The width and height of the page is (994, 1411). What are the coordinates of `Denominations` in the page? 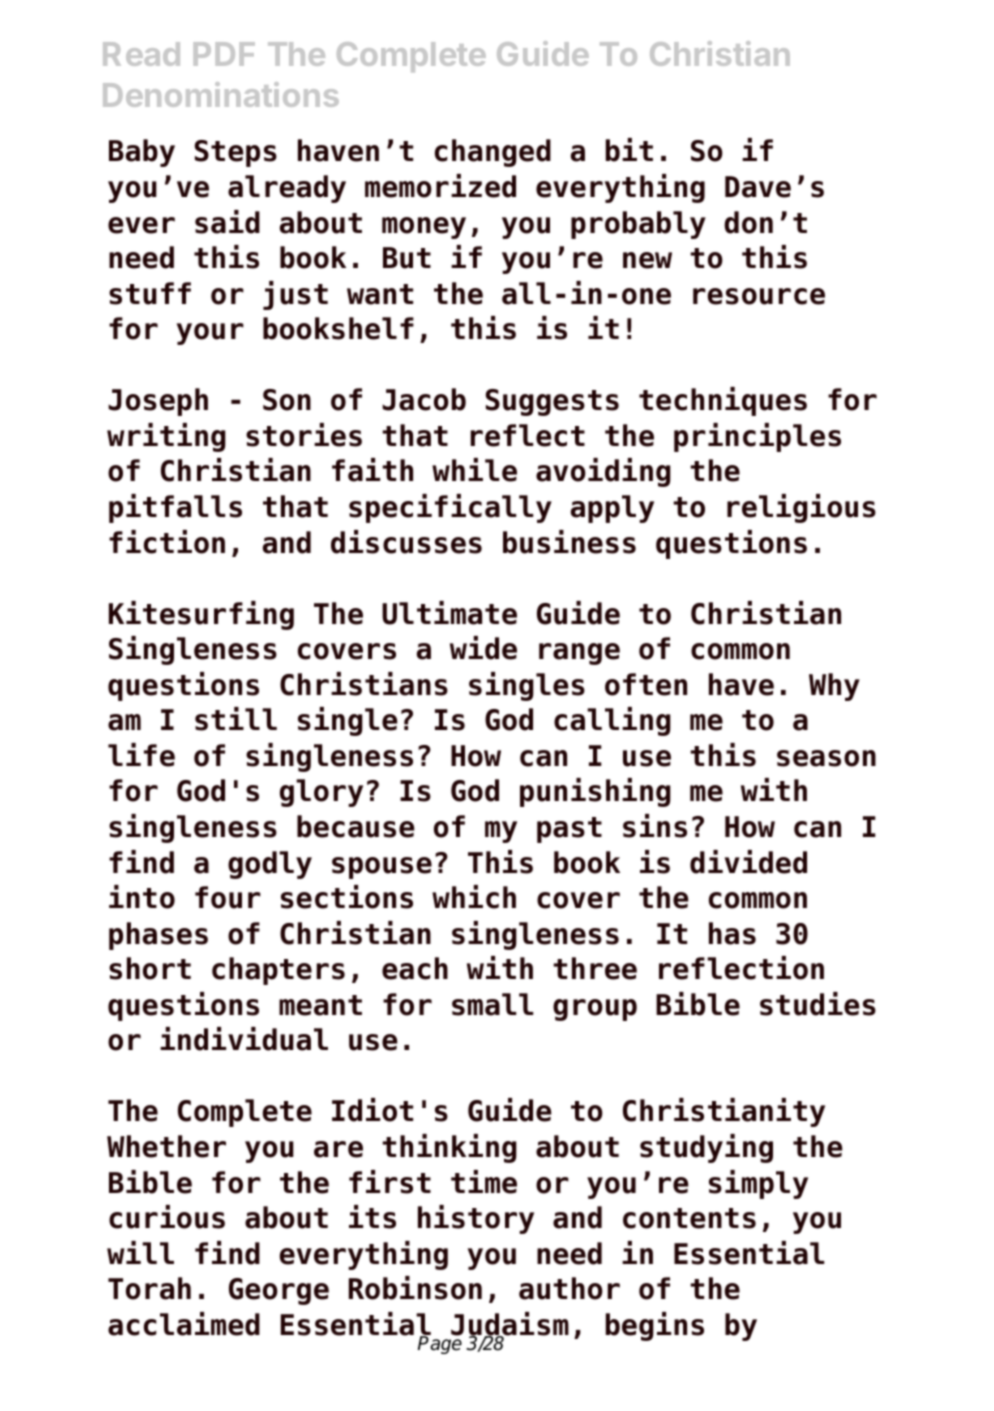 It's located at (221, 94).
